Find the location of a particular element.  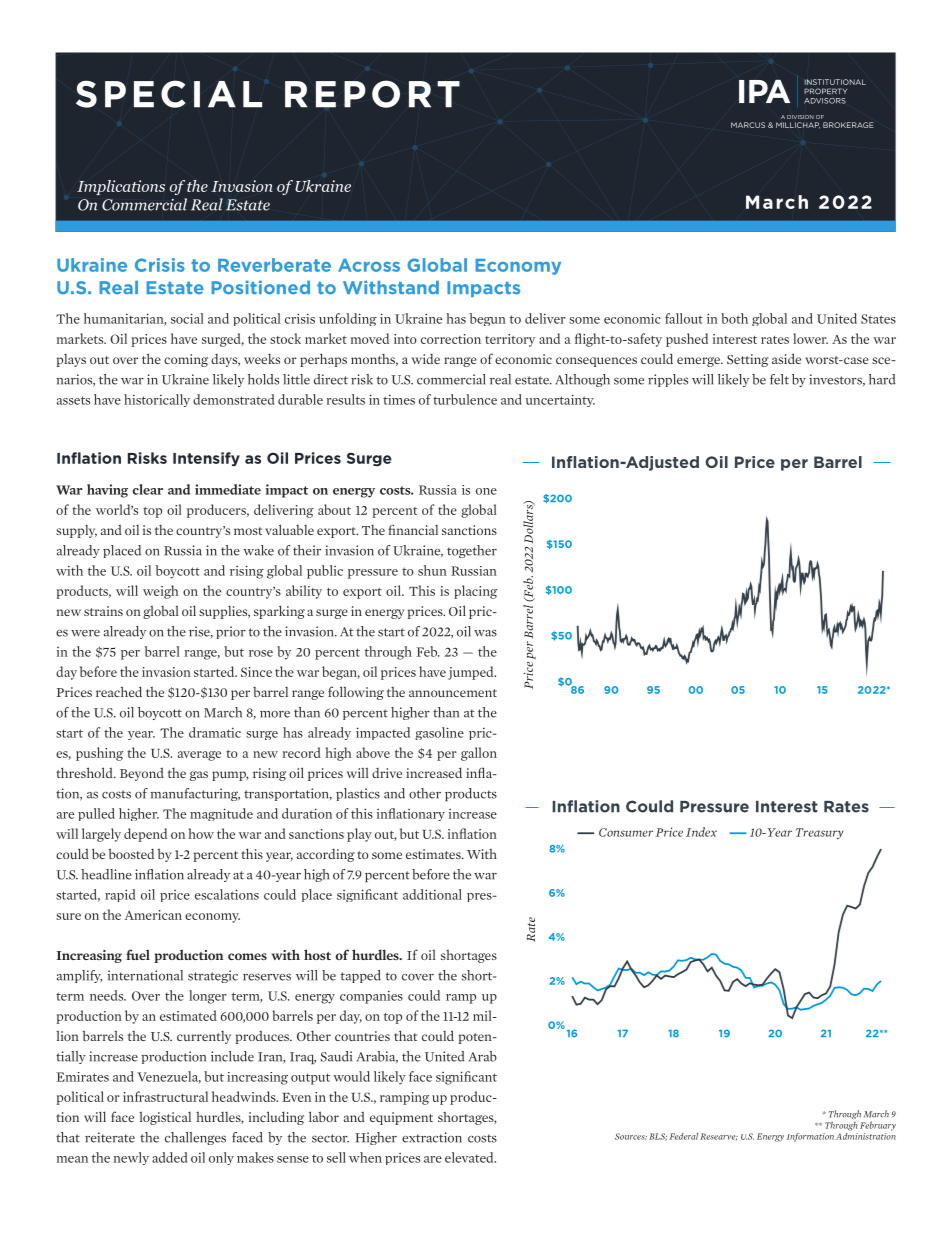

logistical is located at coordinates (165, 1118).
